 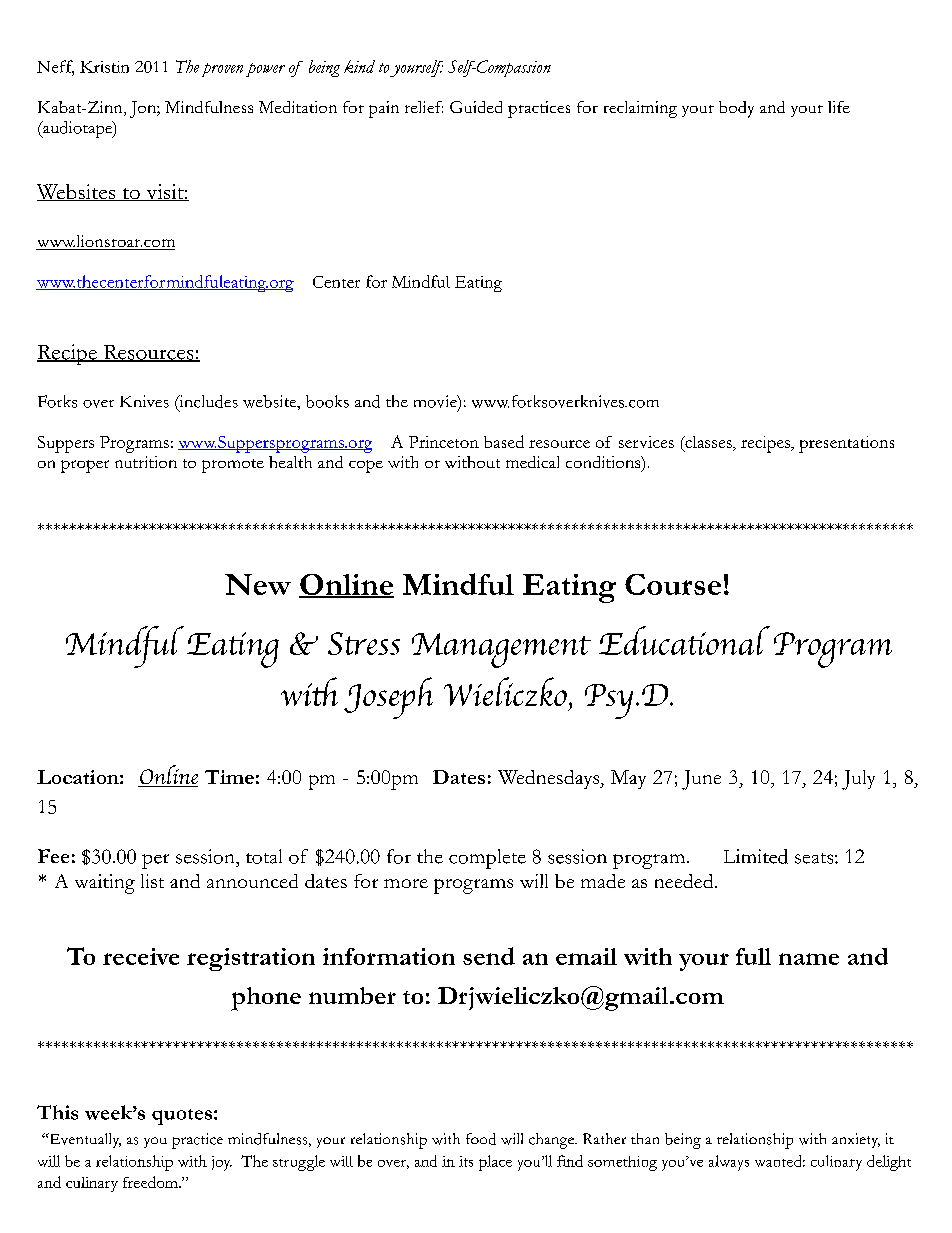 I want to click on New, so click(x=258, y=584).
